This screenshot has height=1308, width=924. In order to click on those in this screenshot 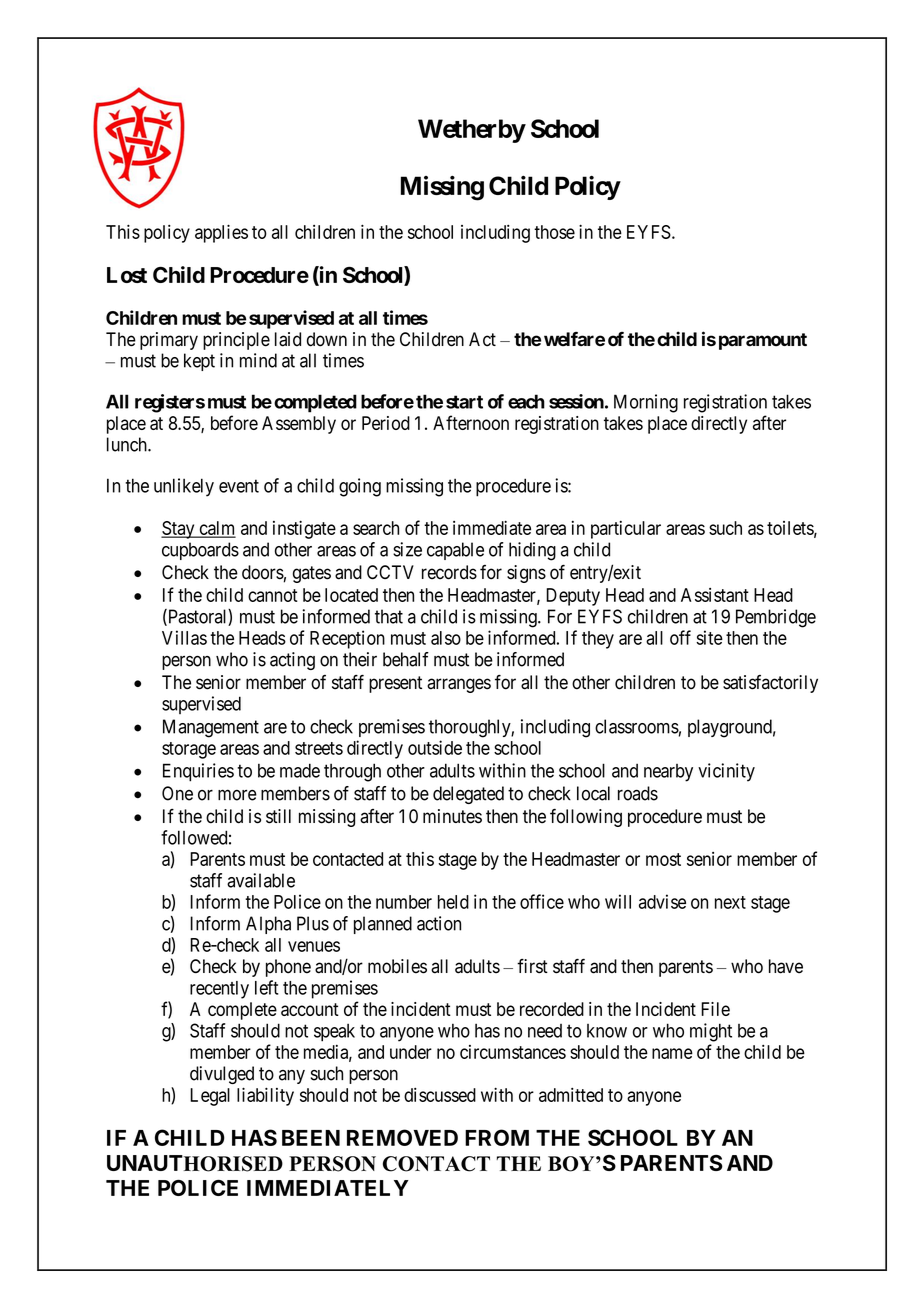, I will do `click(554, 232)`.
